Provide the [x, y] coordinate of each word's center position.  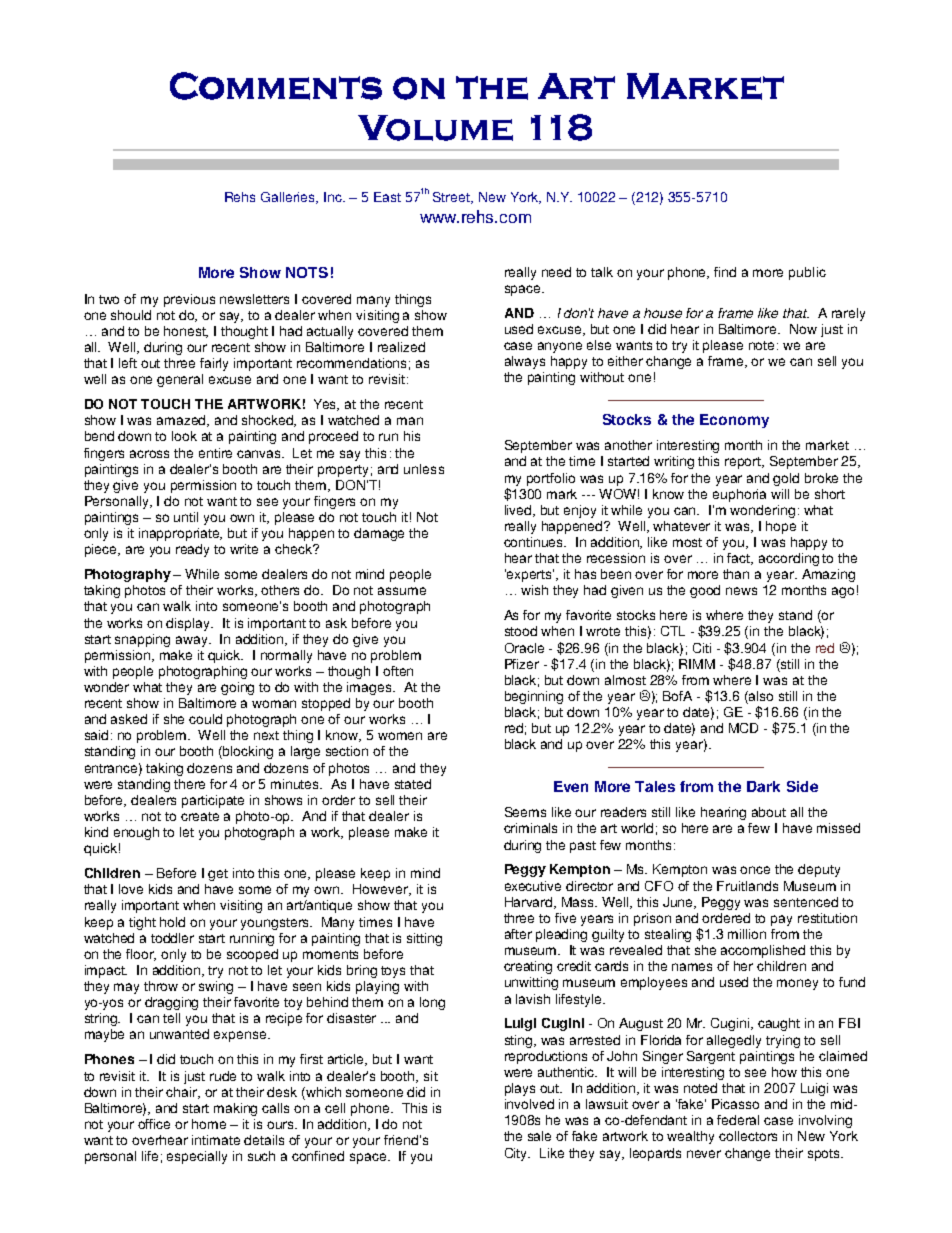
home [209, 1124]
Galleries [289, 198]
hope [781, 527]
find [725, 272]
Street [452, 198]
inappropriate [180, 534]
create [200, 816]
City [517, 1154]
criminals [530, 828]
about [769, 812]
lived [519, 511]
